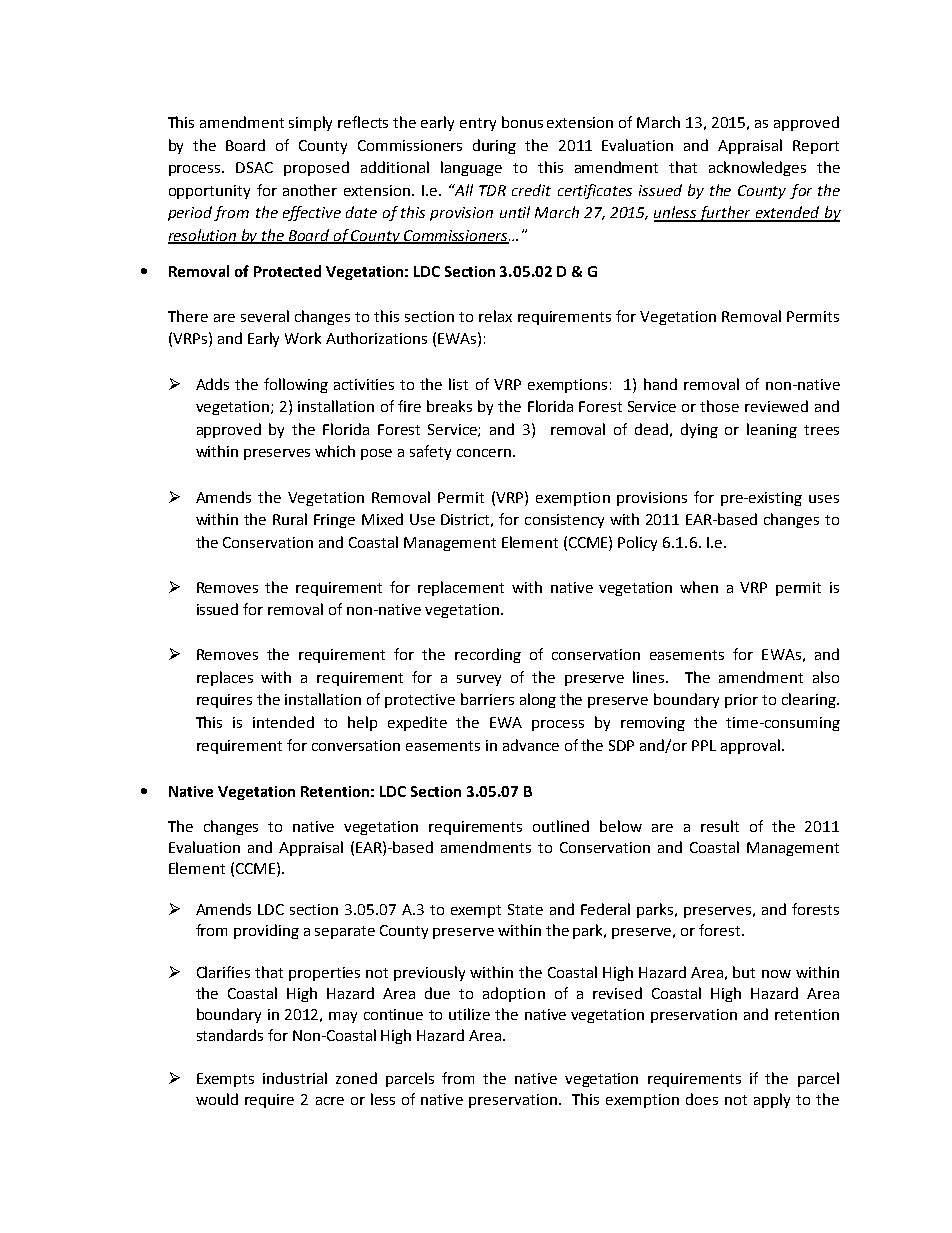 Image resolution: width=952 pixels, height=1233 pixels. I want to click on when, so click(699, 587).
